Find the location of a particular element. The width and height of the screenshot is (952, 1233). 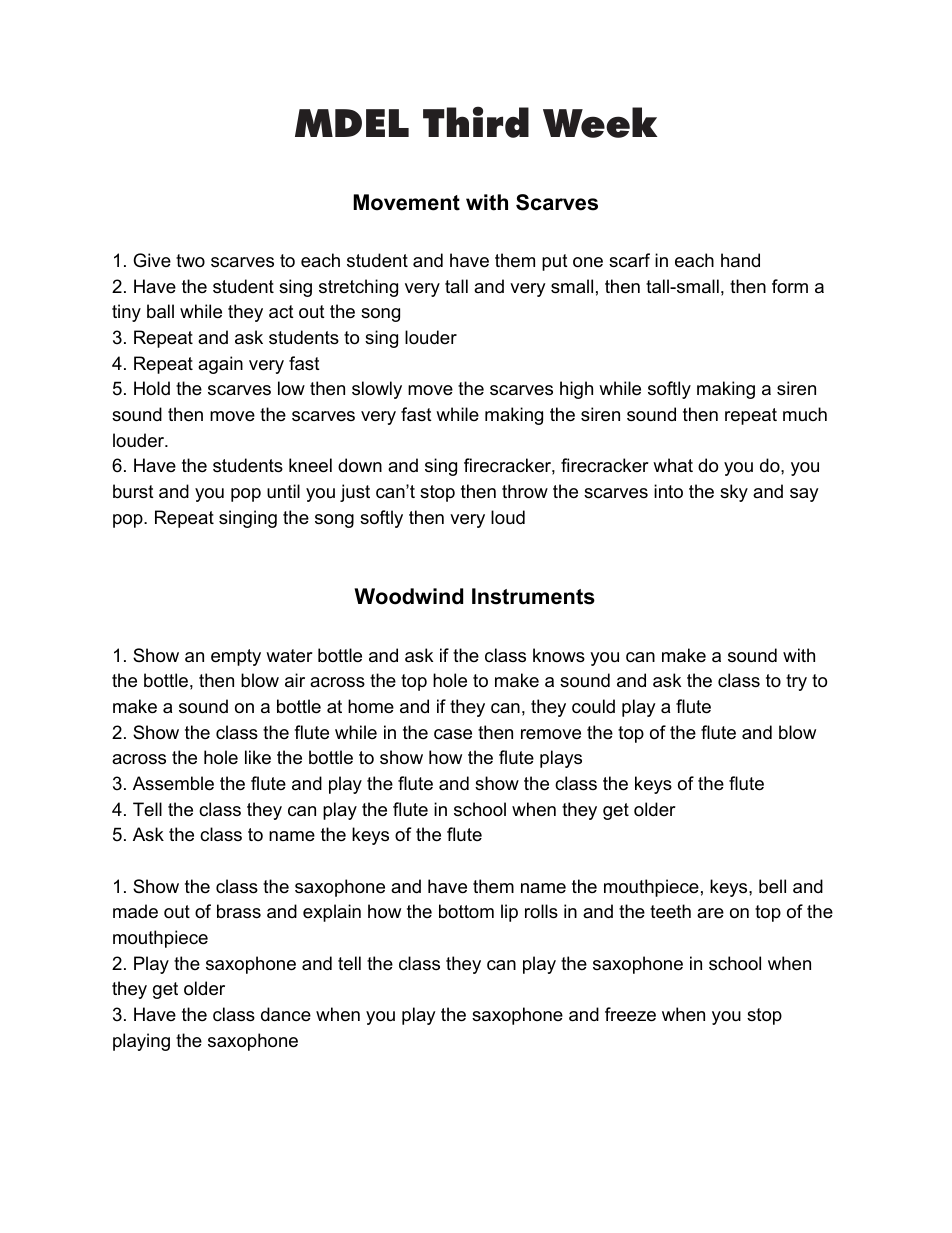

like is located at coordinates (258, 757).
